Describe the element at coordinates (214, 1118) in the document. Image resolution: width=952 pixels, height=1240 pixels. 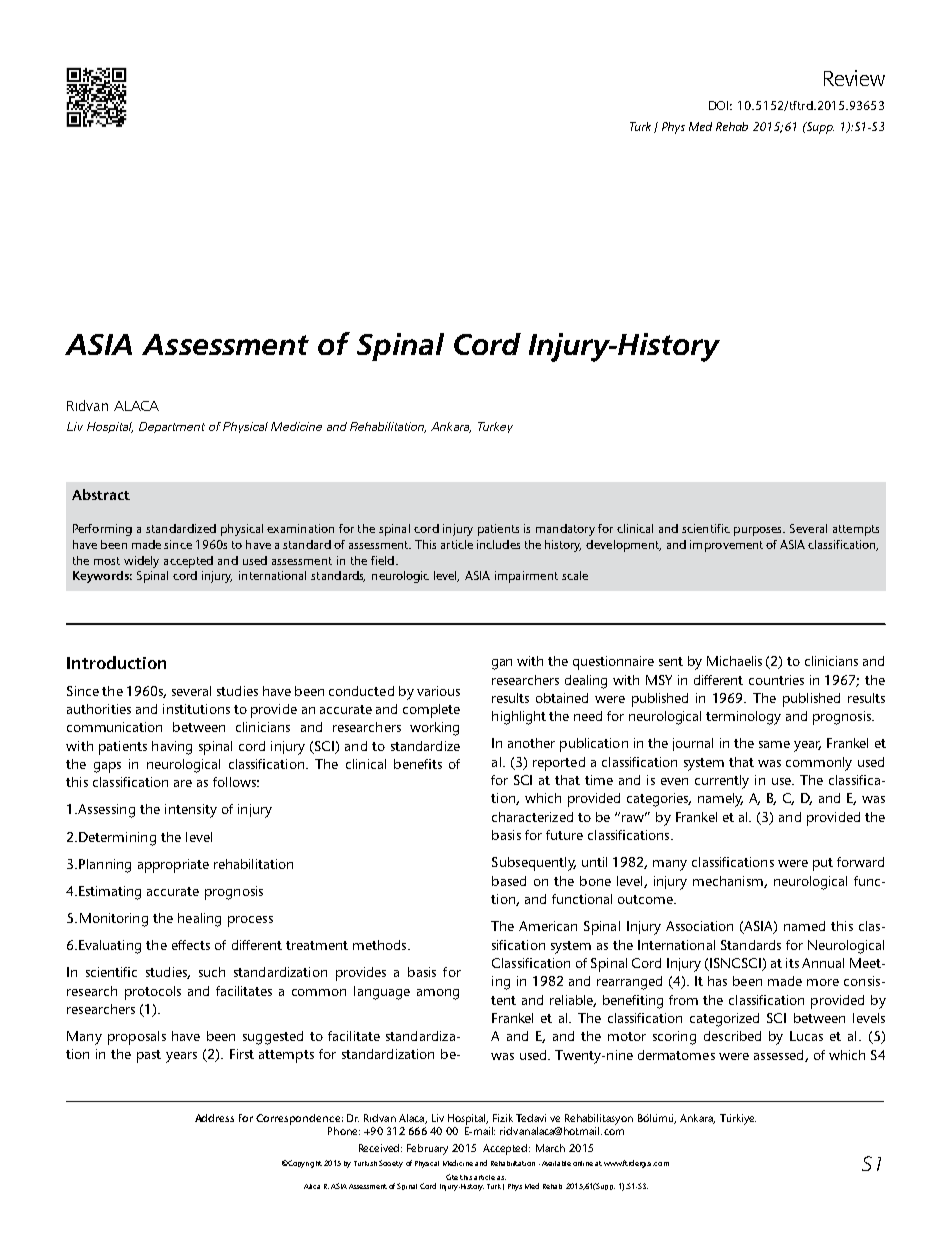
I see `Address` at that location.
